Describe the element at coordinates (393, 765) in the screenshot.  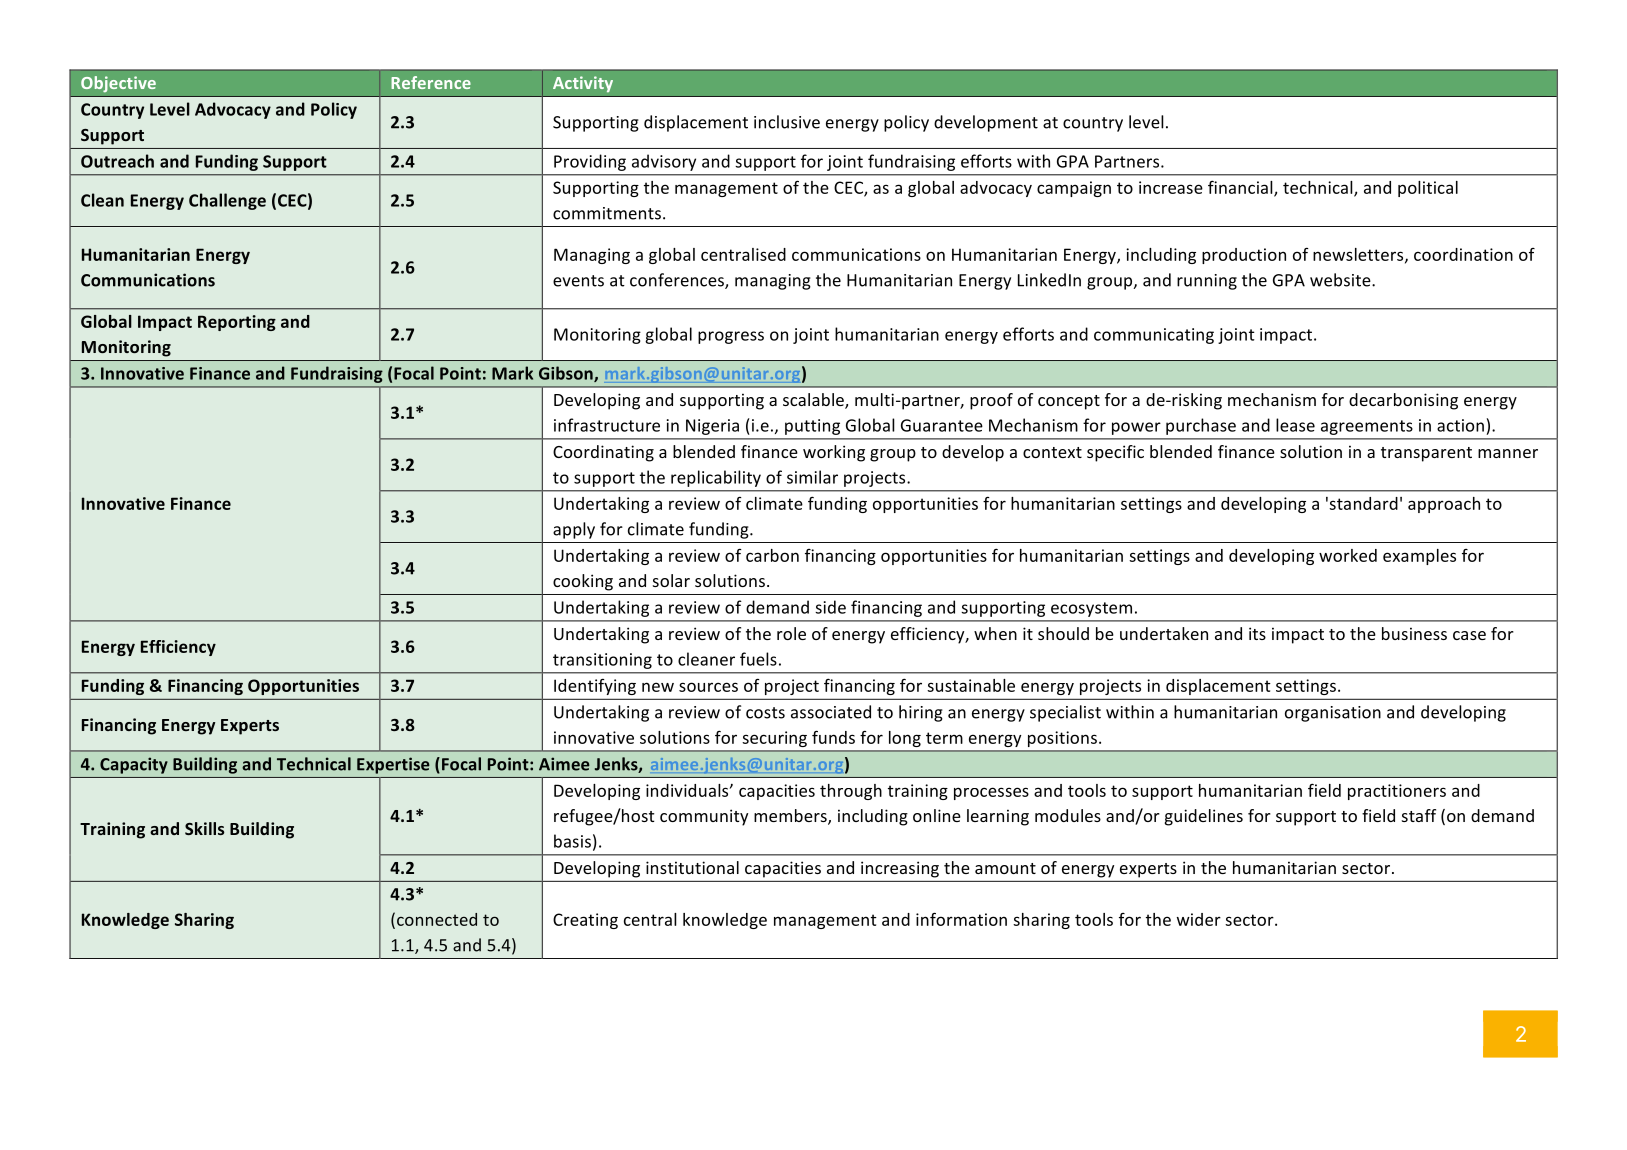
I see `Expertise` at that location.
